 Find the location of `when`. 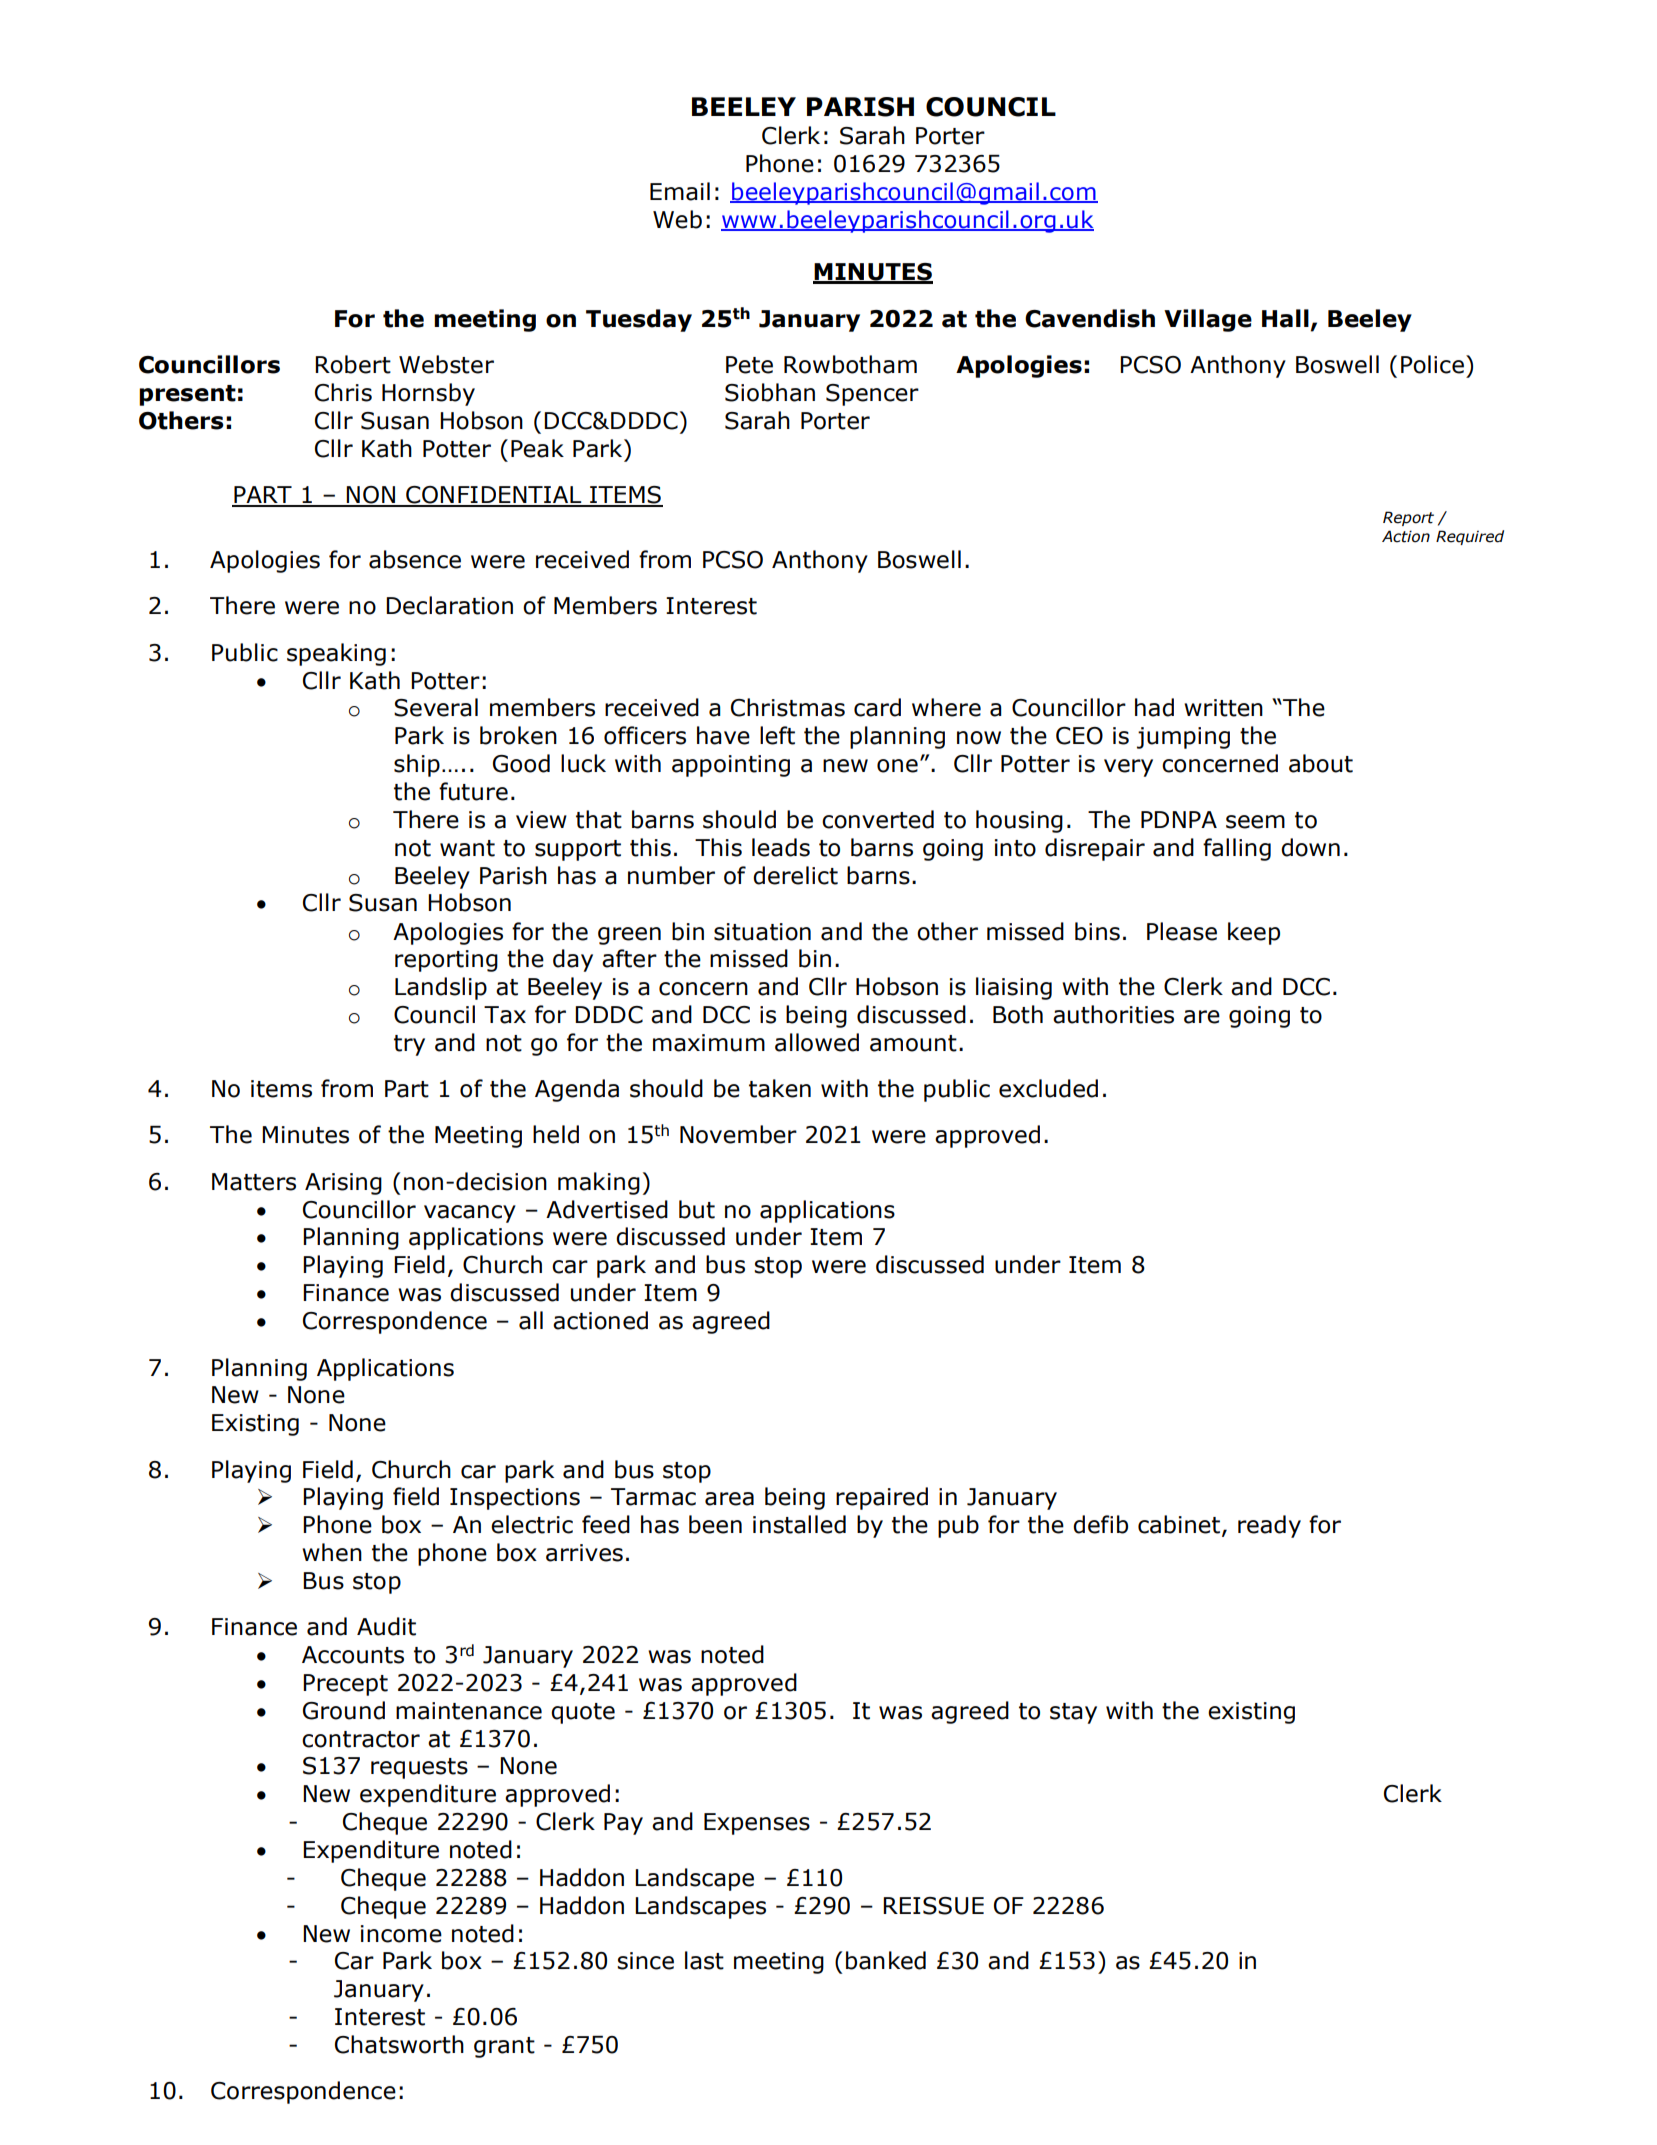

when is located at coordinates (332, 1552).
